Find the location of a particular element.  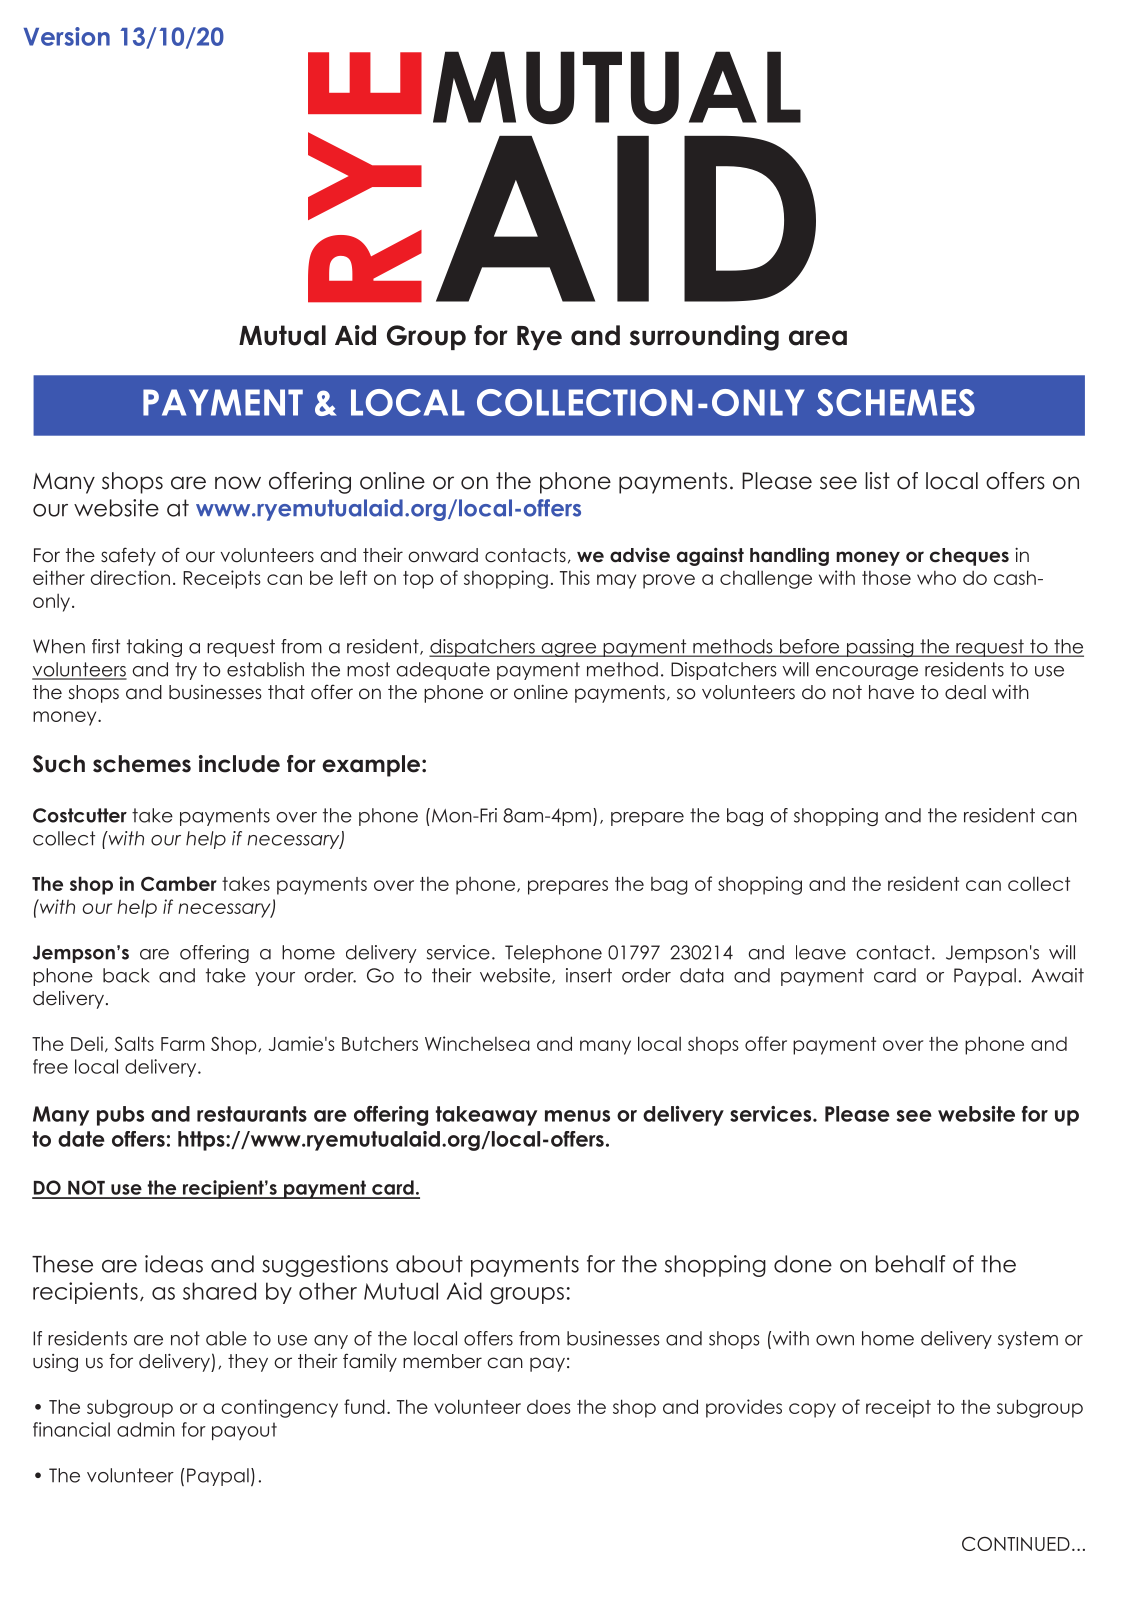

Await is located at coordinates (1058, 975).
